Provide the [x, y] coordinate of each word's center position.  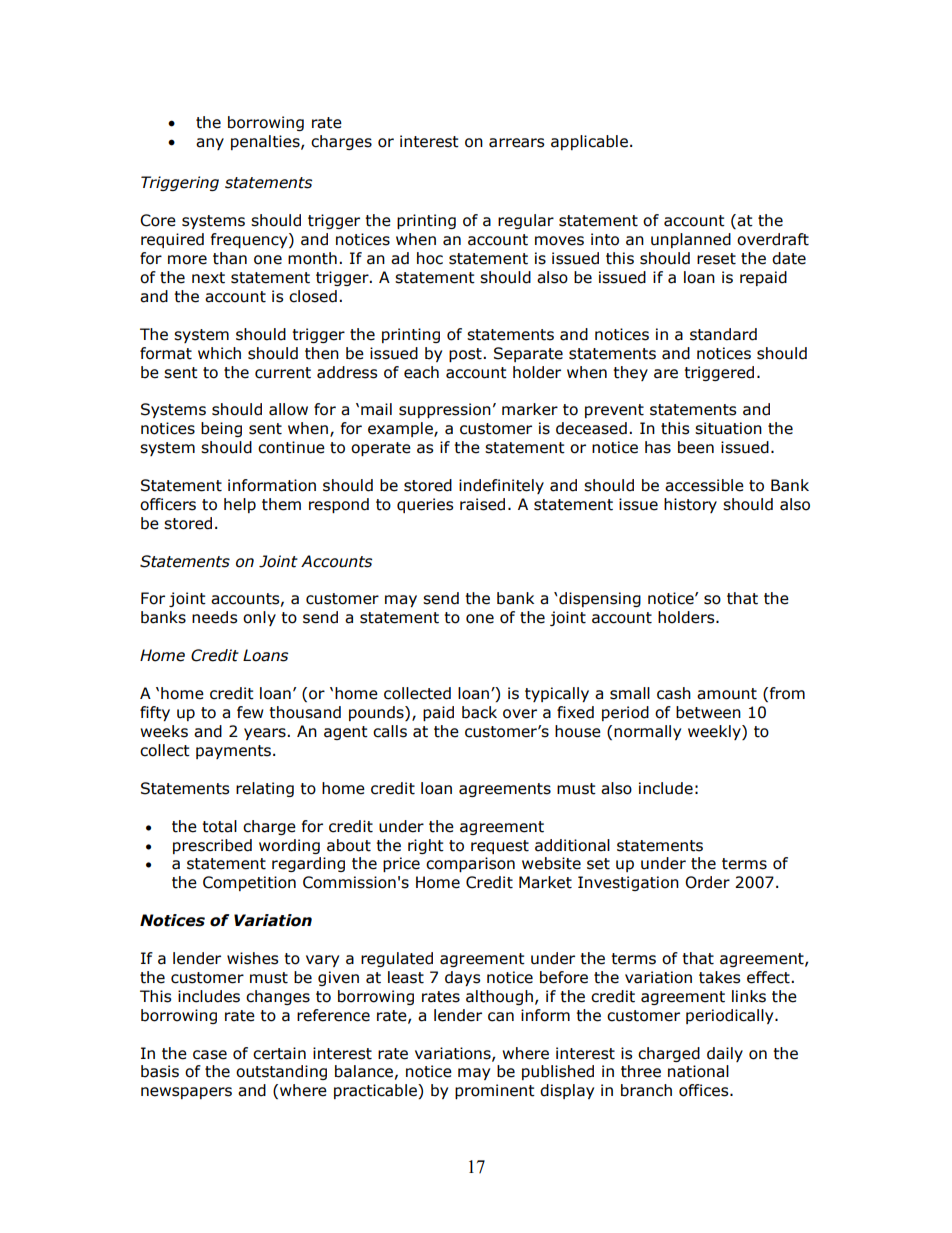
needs [215, 617]
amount [727, 694]
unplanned [691, 240]
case [210, 1055]
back [479, 712]
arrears [517, 143]
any [210, 144]
